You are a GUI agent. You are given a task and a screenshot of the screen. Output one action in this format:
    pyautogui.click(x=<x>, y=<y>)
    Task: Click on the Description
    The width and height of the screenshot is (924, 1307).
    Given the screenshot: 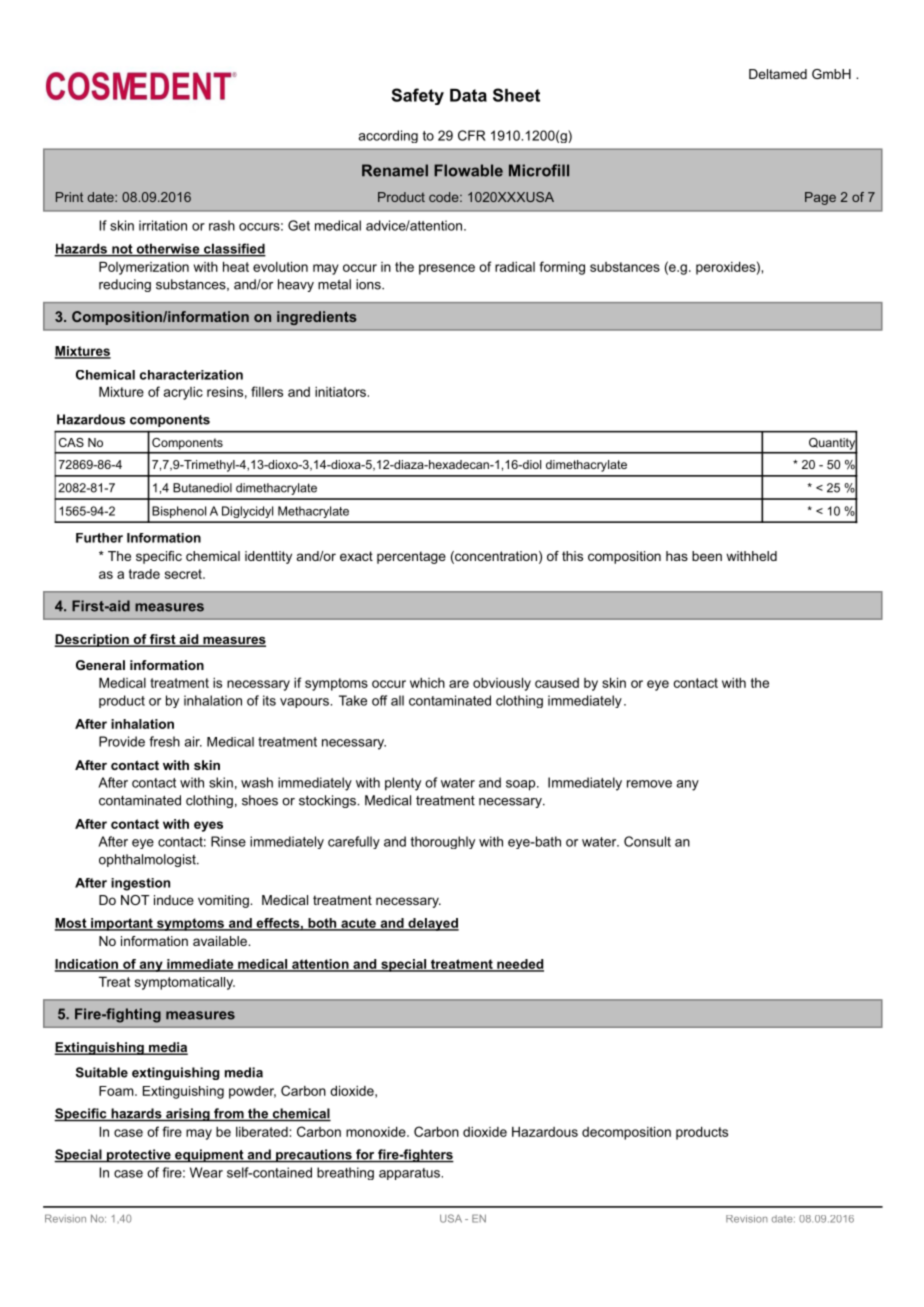 What is the action you would take?
    pyautogui.click(x=92, y=640)
